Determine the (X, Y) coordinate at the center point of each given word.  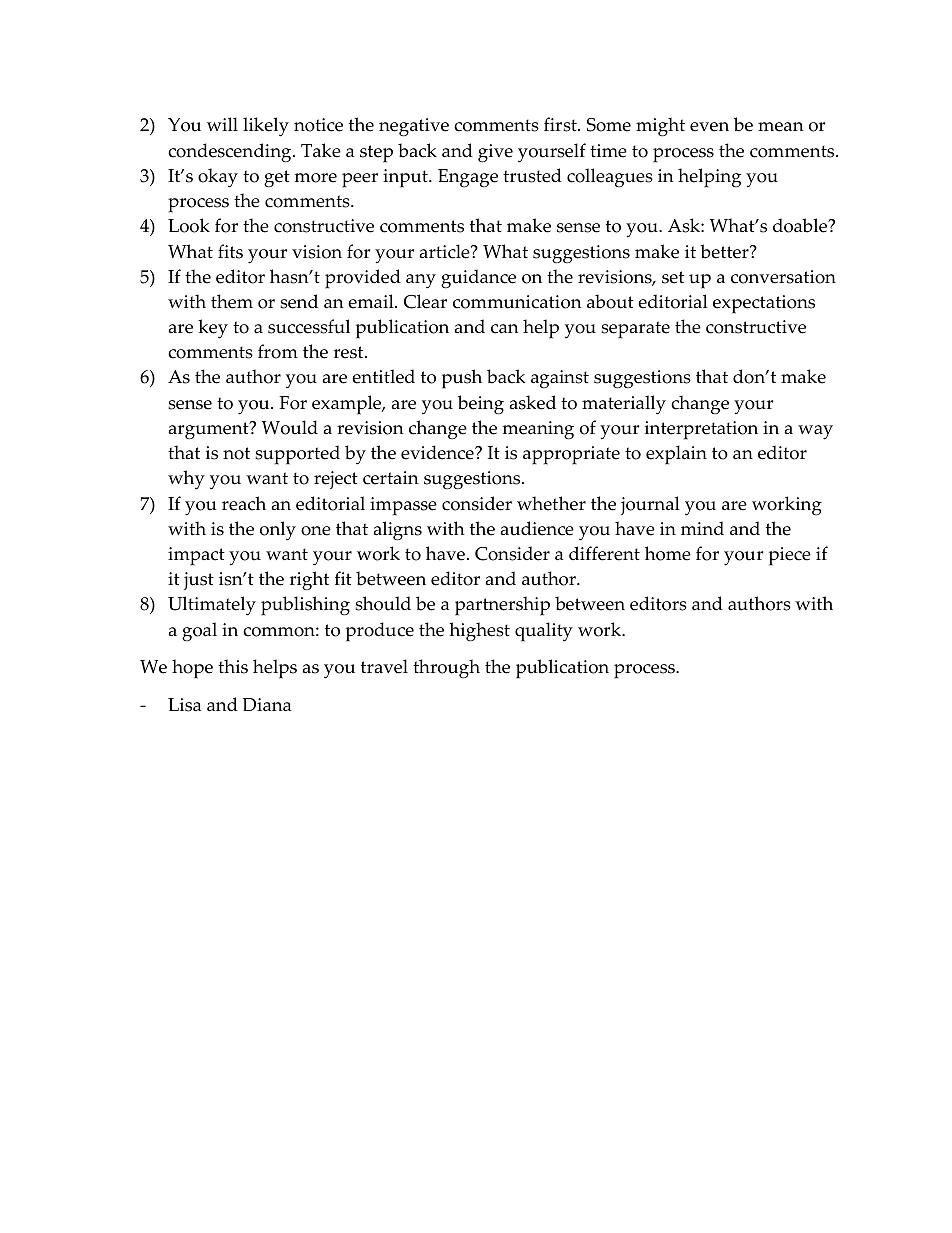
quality (544, 632)
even (709, 127)
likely (266, 127)
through (446, 669)
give (495, 153)
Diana (267, 705)
